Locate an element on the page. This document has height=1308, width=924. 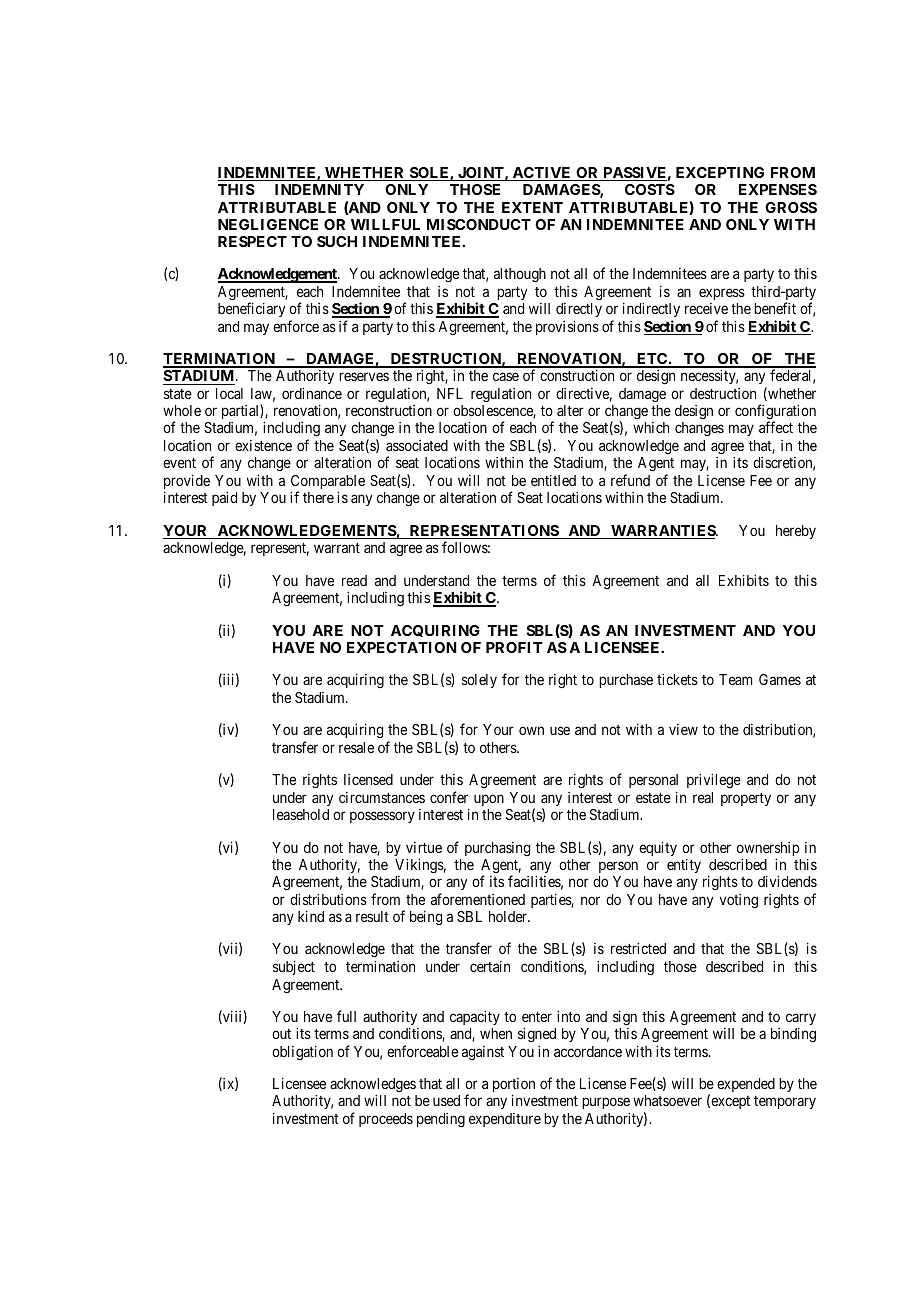
entitled is located at coordinates (553, 480).
